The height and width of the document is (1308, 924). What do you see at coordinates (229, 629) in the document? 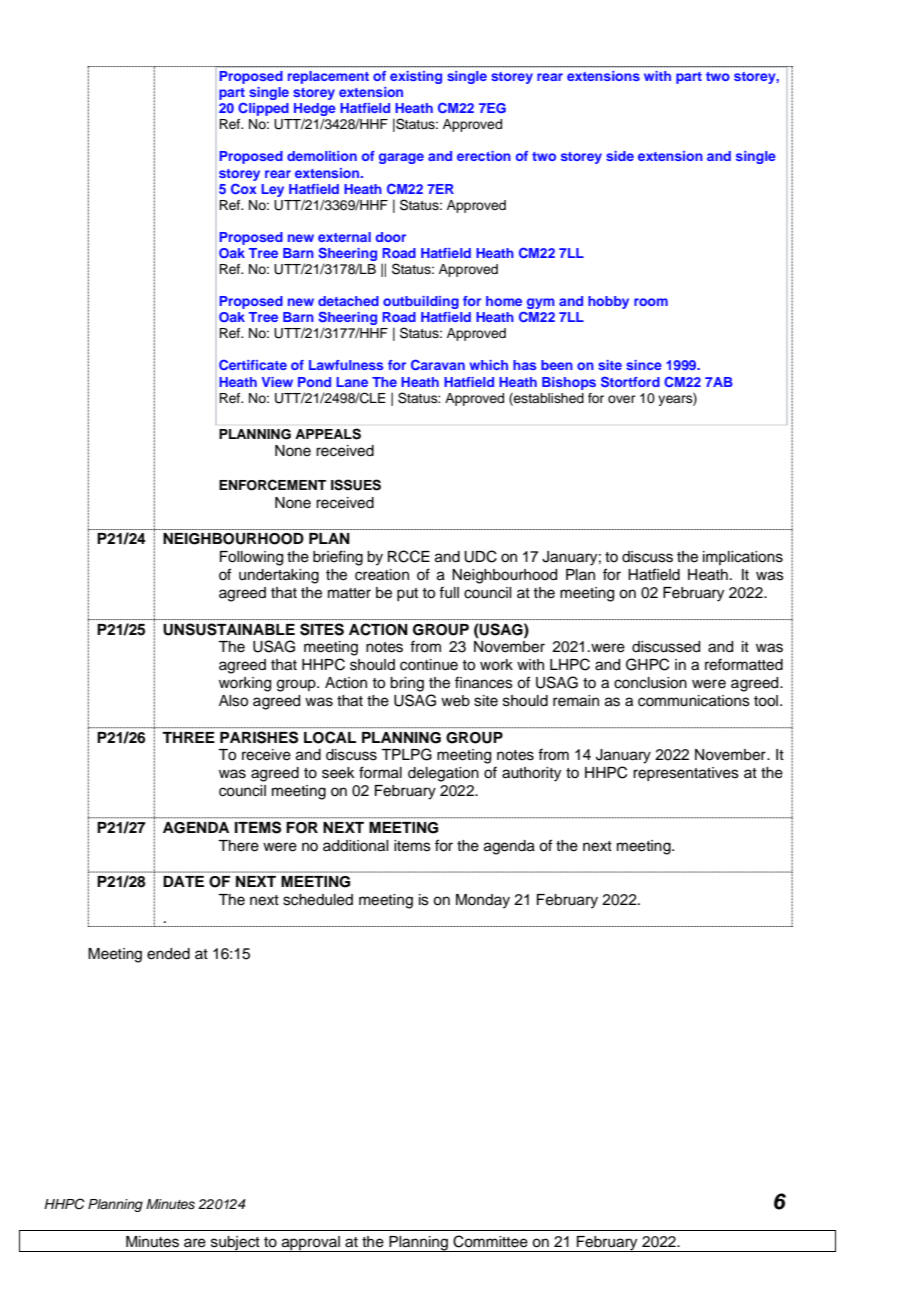
I see `UNSUSTAINABLE` at bounding box center [229, 629].
